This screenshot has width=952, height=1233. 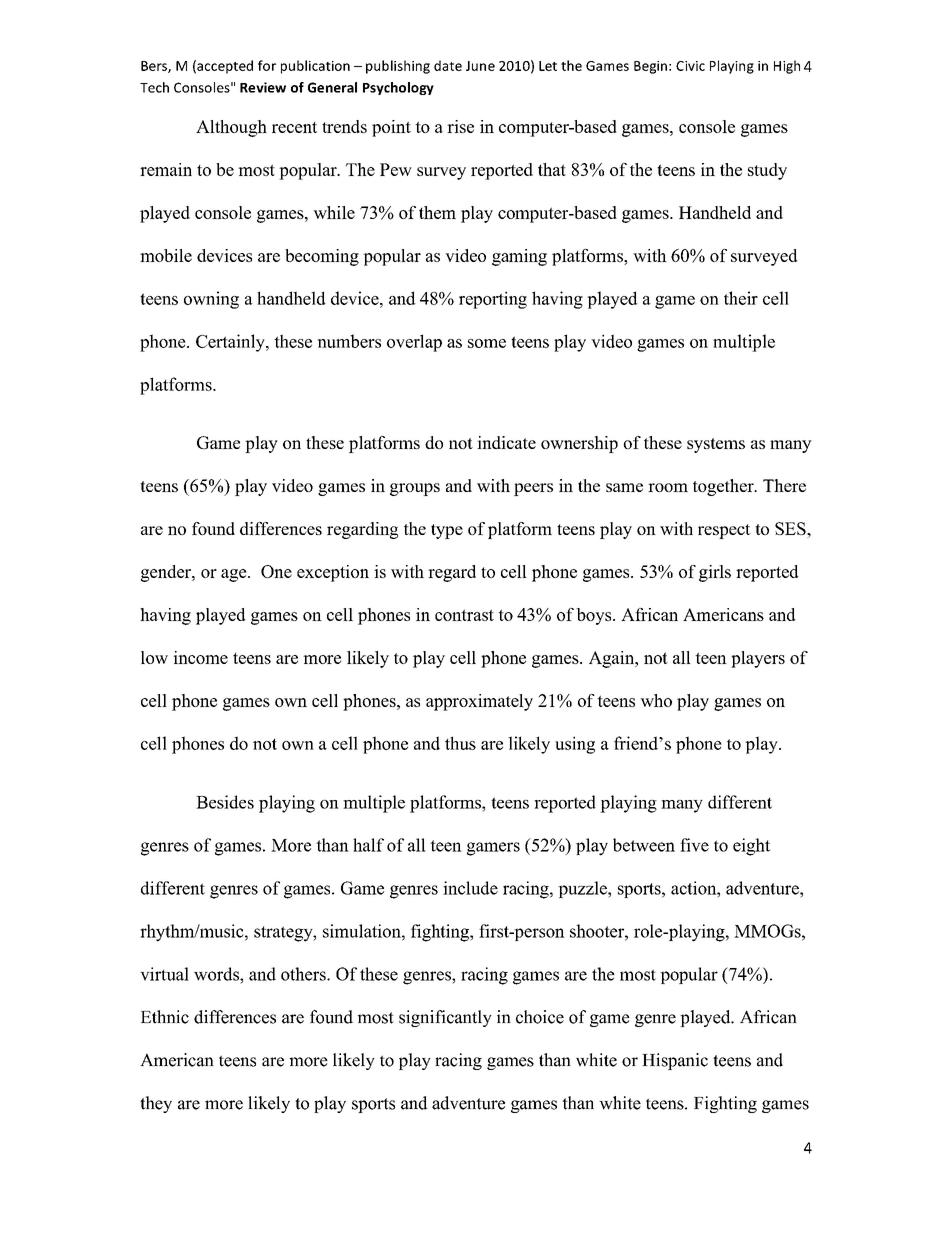 I want to click on they, so click(x=156, y=1104).
